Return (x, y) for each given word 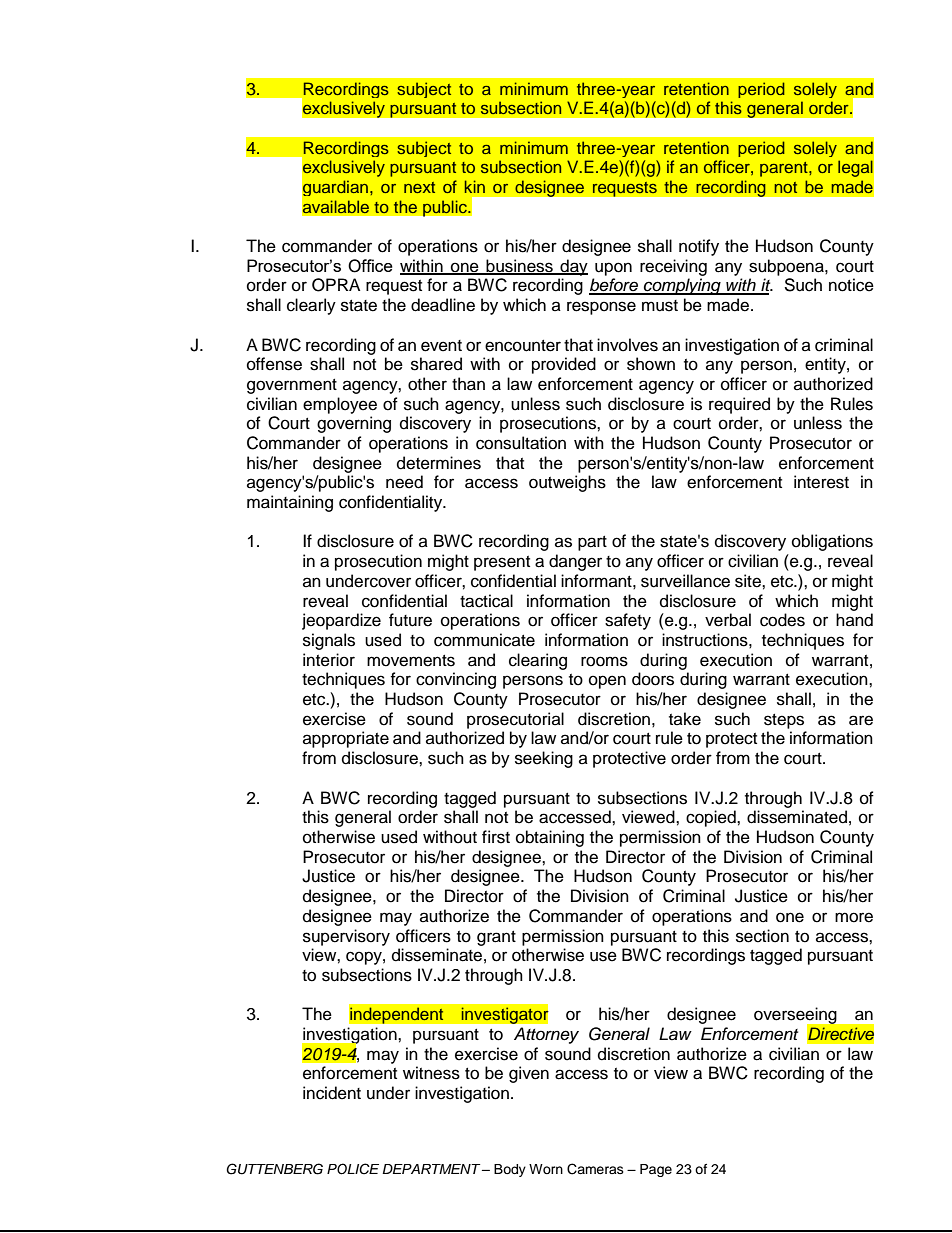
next (419, 187)
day (573, 267)
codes (782, 620)
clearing (538, 661)
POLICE (353, 1169)
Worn (546, 1169)
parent (785, 169)
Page (656, 1170)
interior (329, 660)
